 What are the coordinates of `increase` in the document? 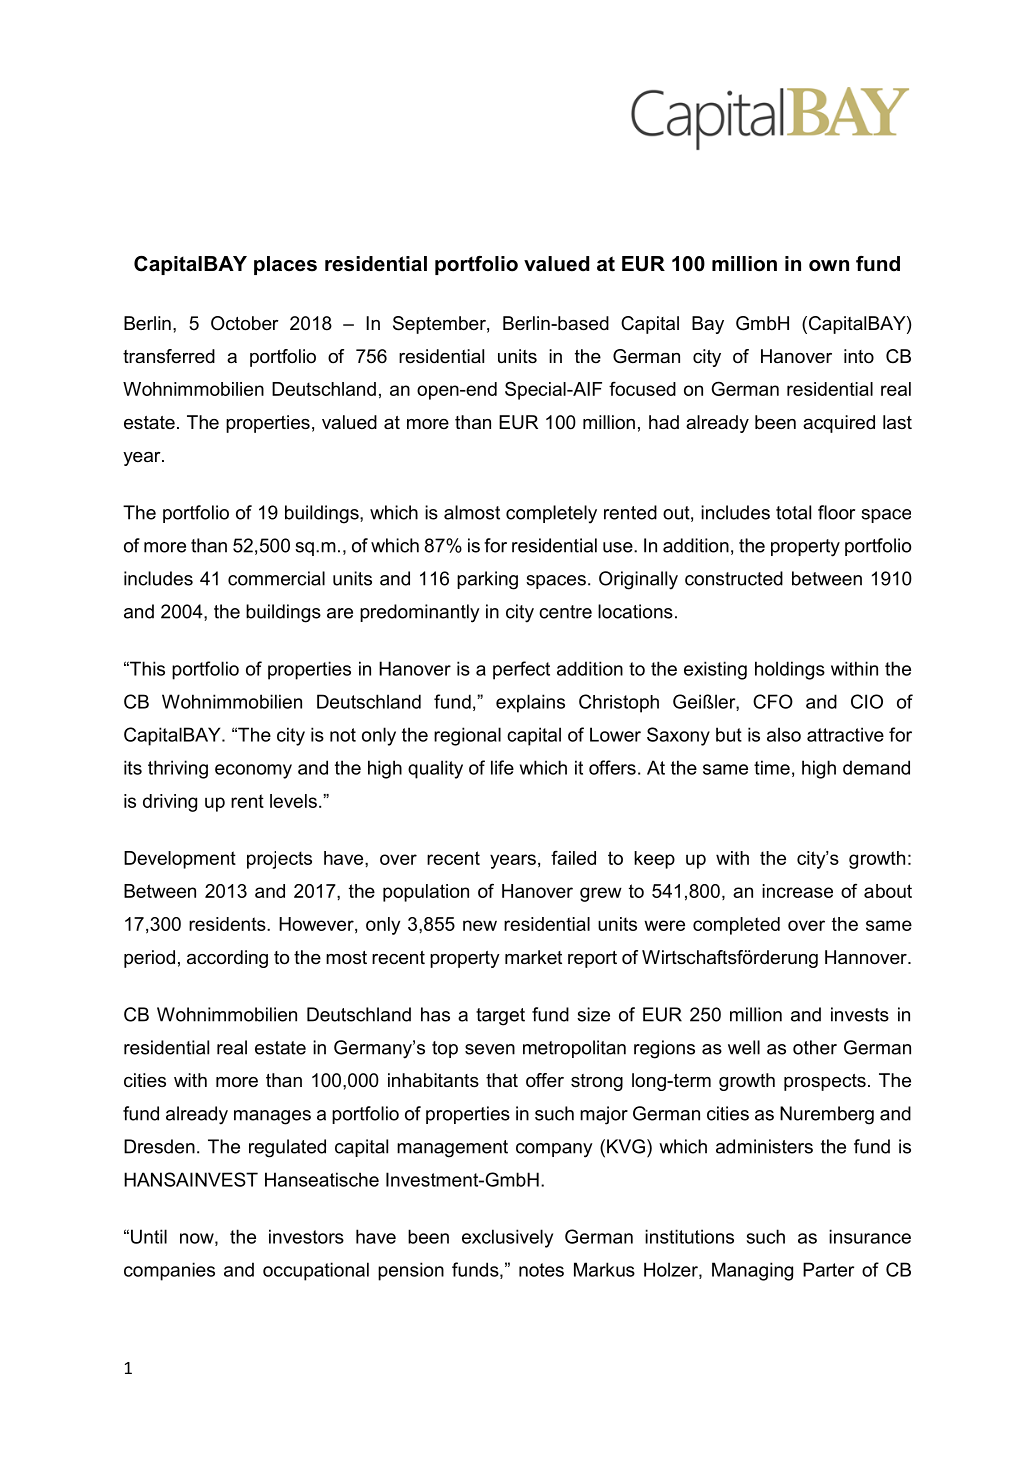 It's located at (797, 891).
